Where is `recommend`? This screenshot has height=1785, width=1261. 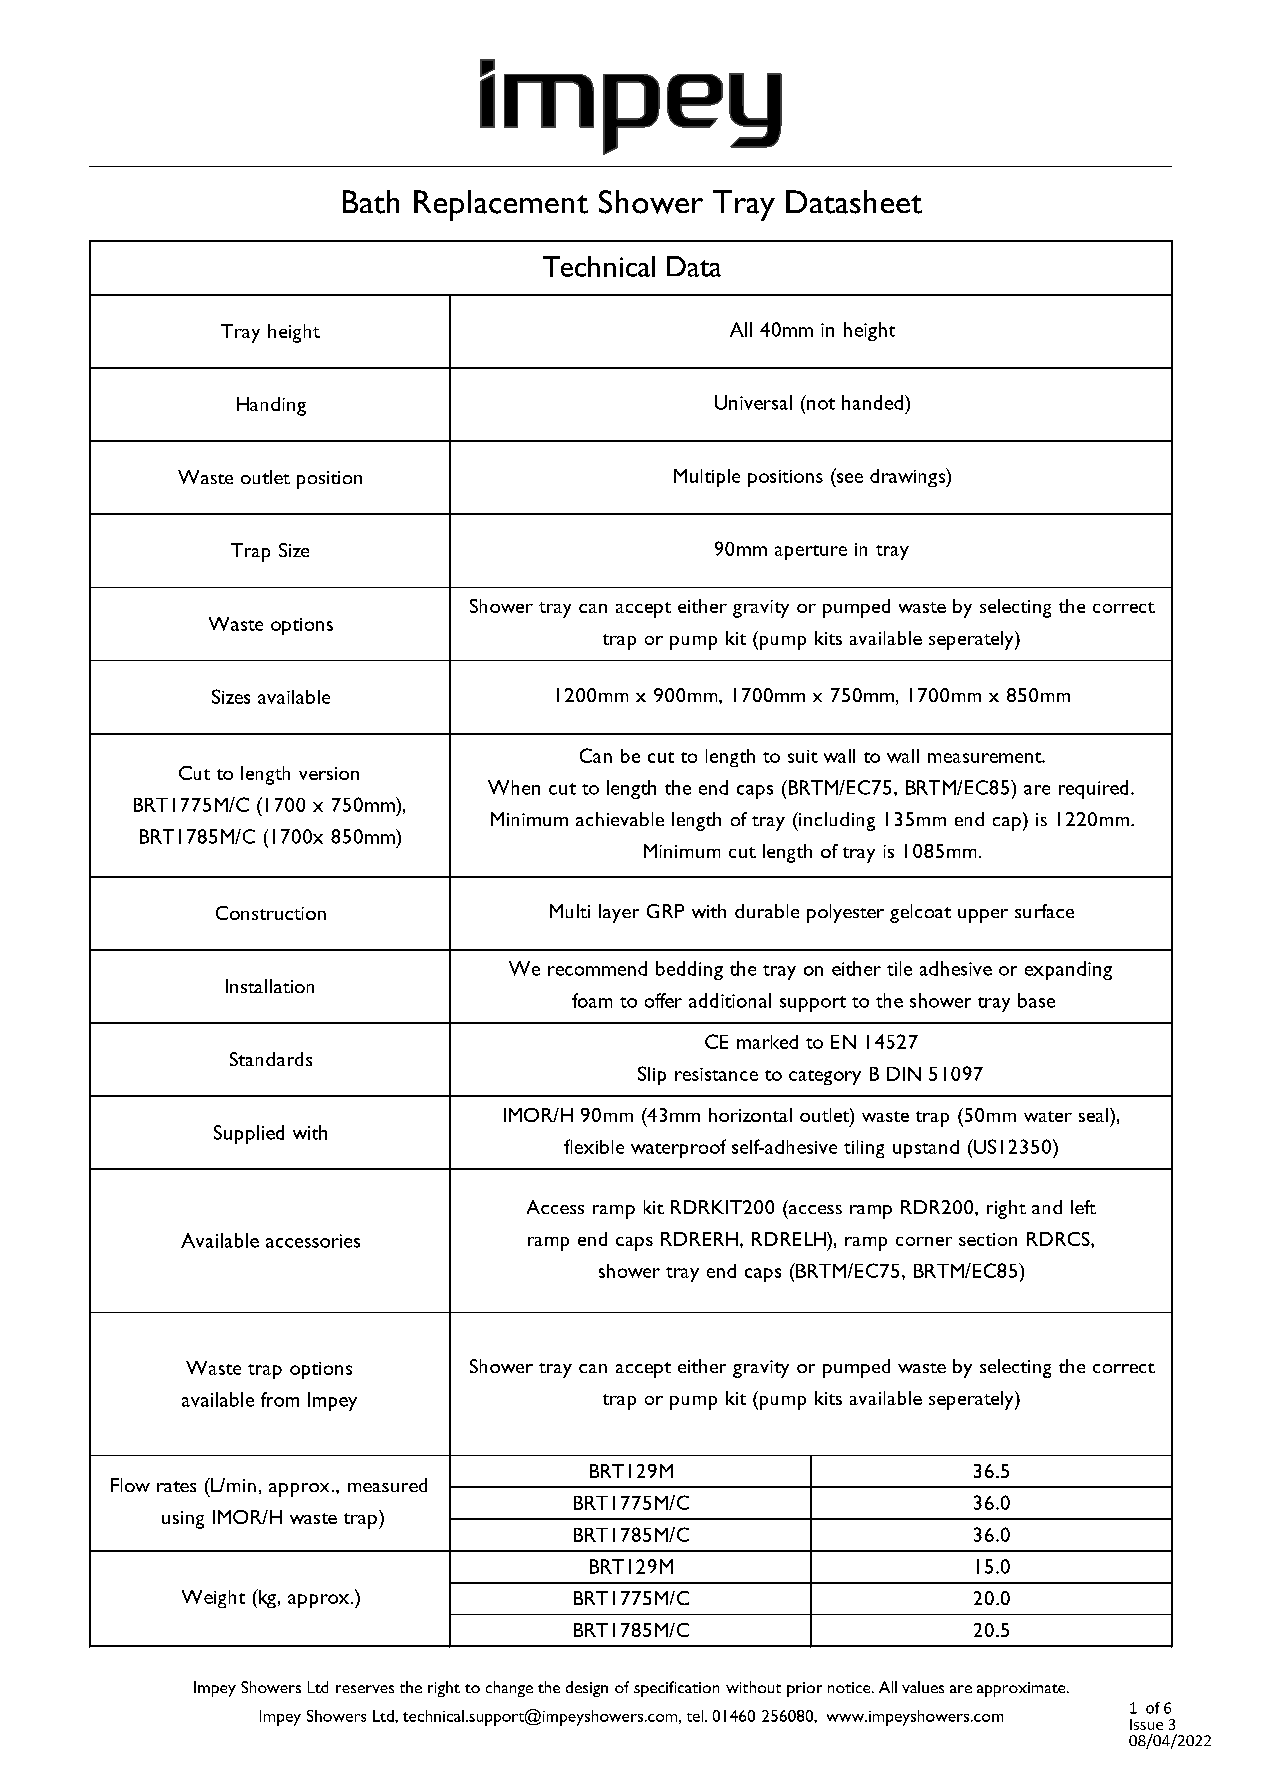
recommend is located at coordinates (597, 968).
